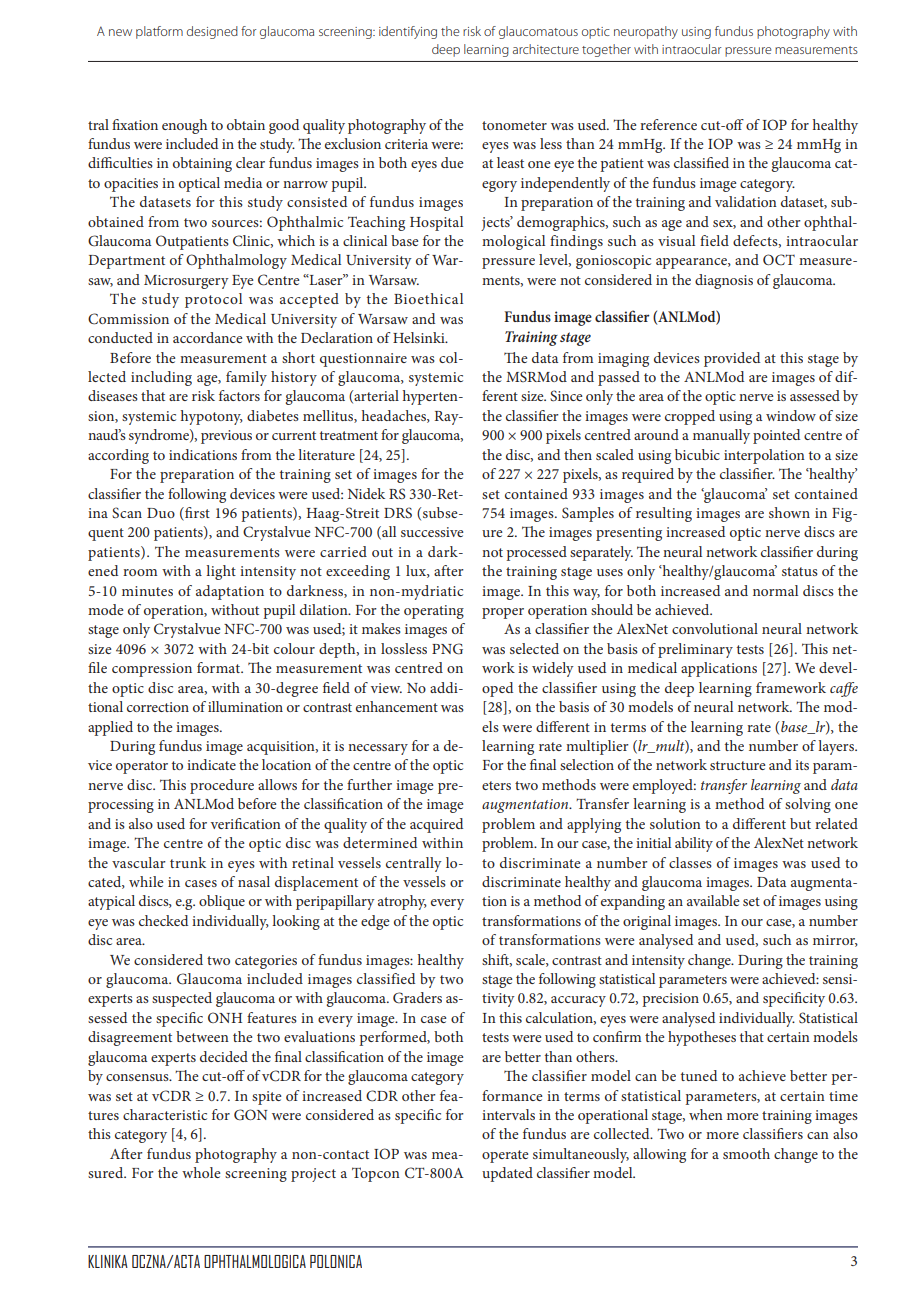  I want to click on proper, so click(503, 613).
